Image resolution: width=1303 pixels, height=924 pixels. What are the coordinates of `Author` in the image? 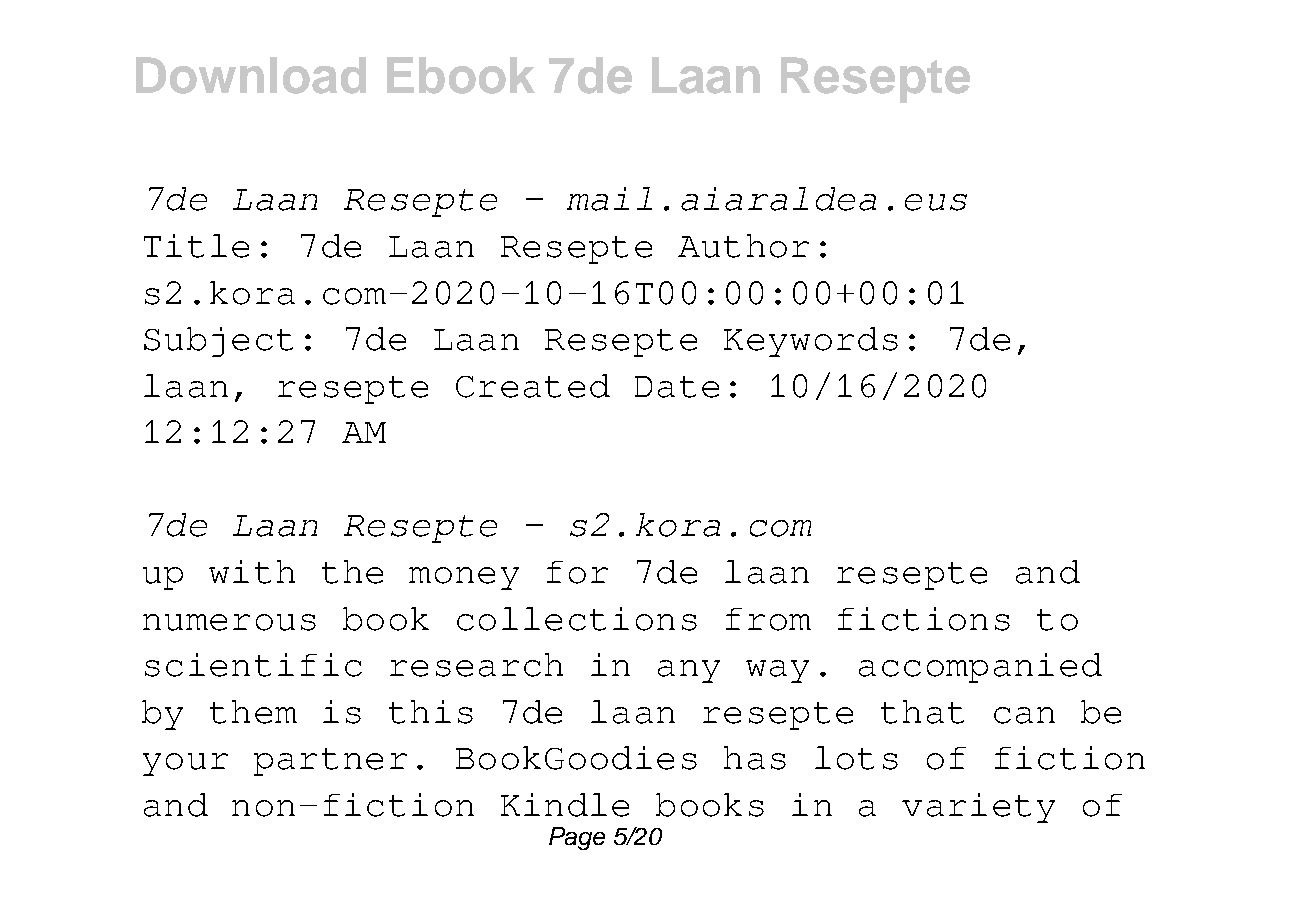 It's located at (743, 246).
